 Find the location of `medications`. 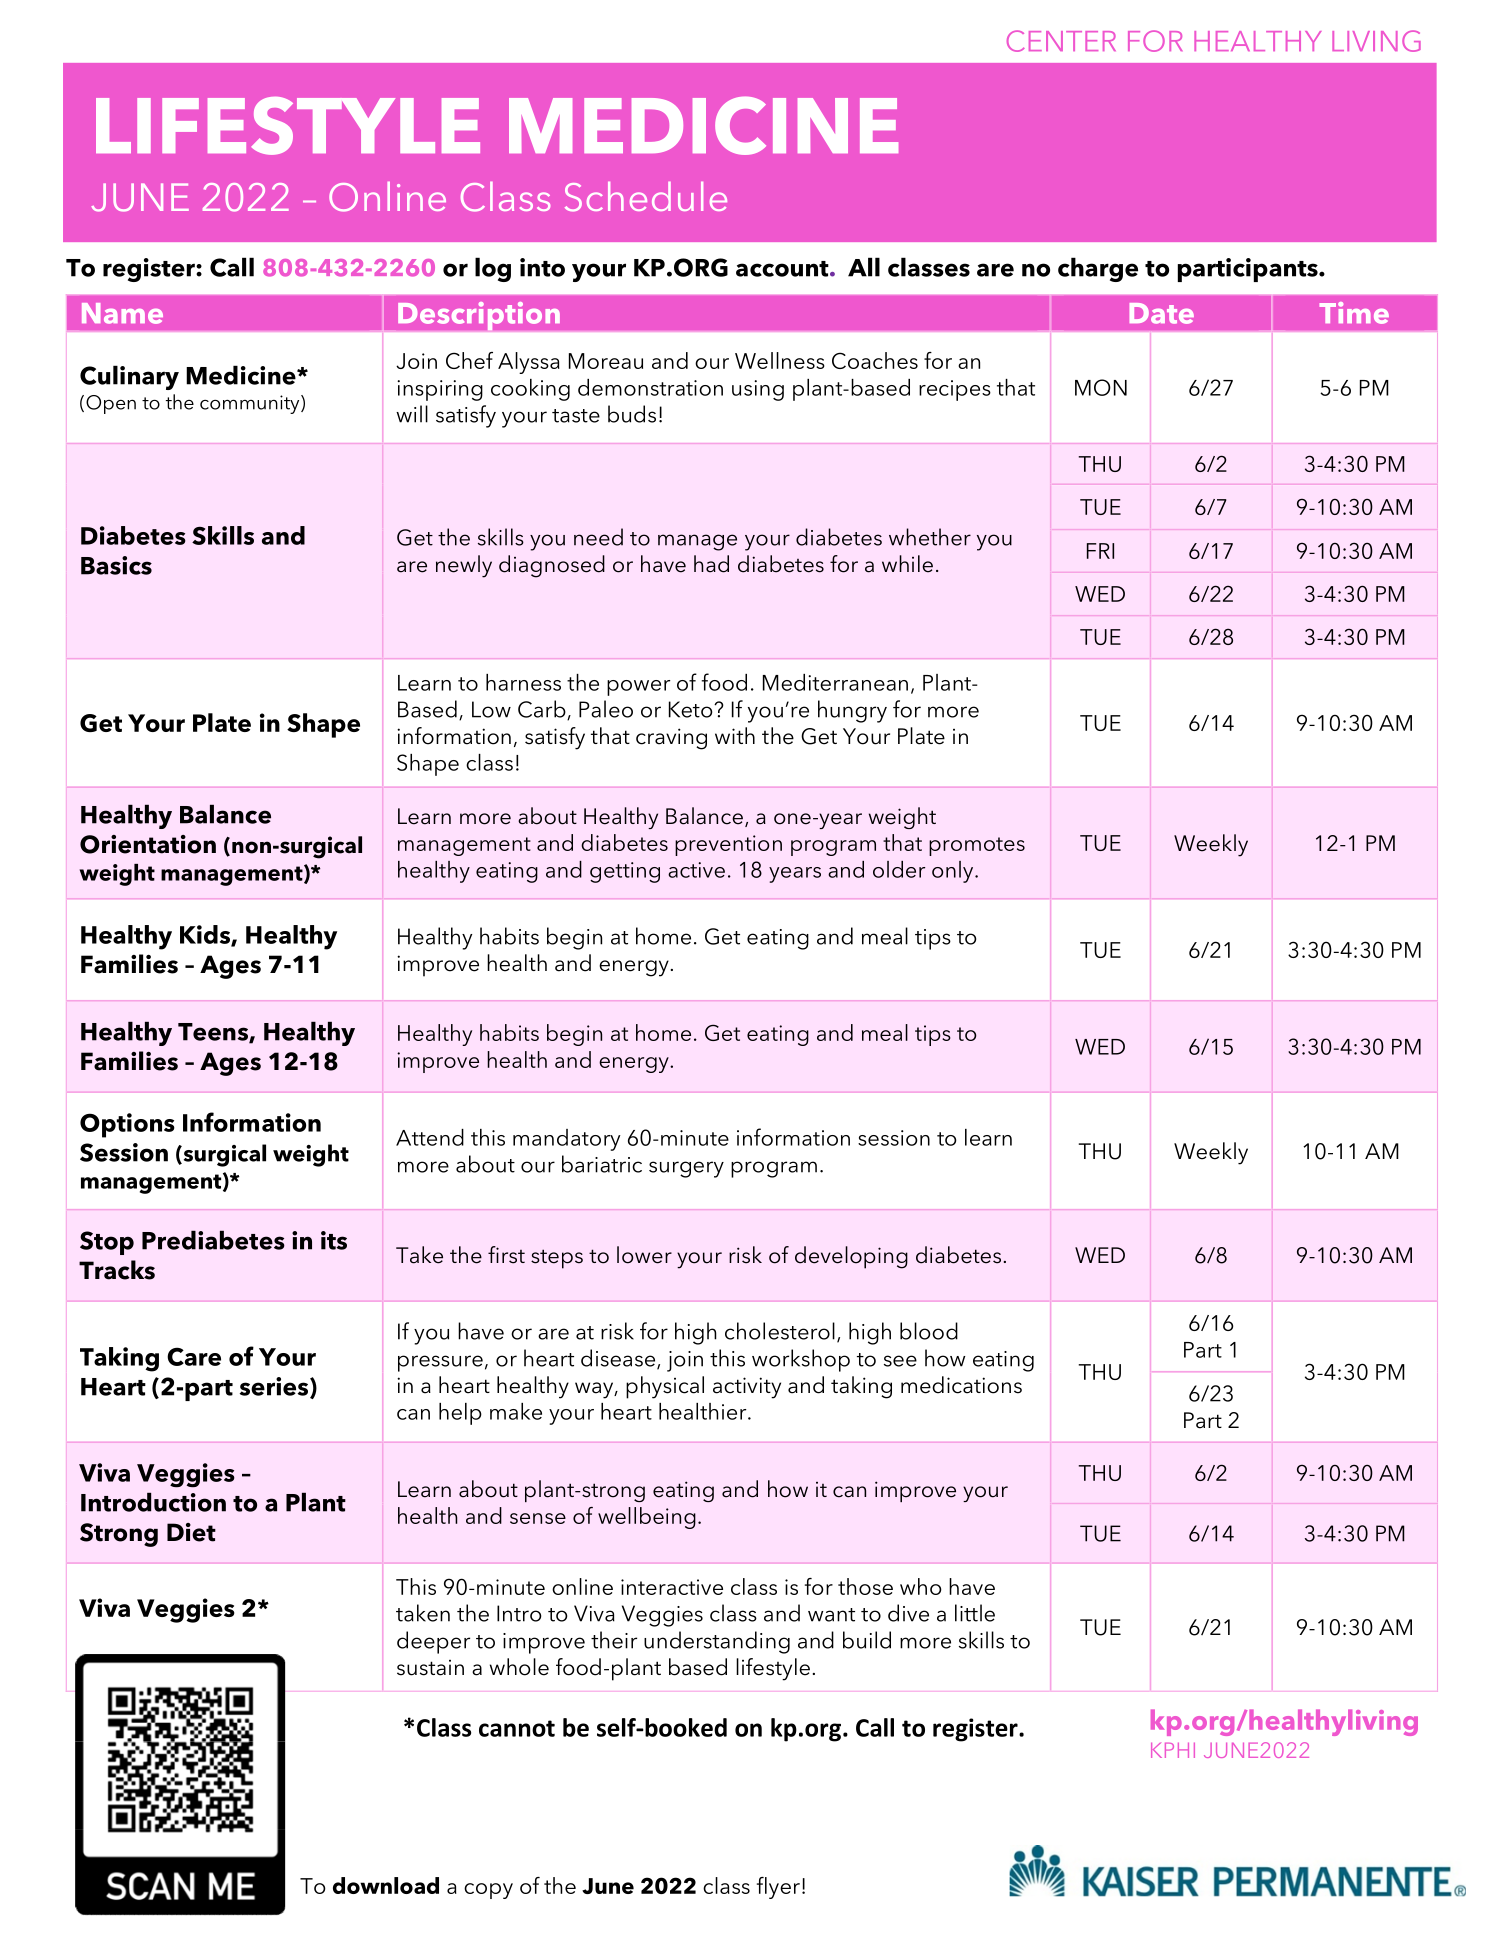

medications is located at coordinates (961, 1385).
